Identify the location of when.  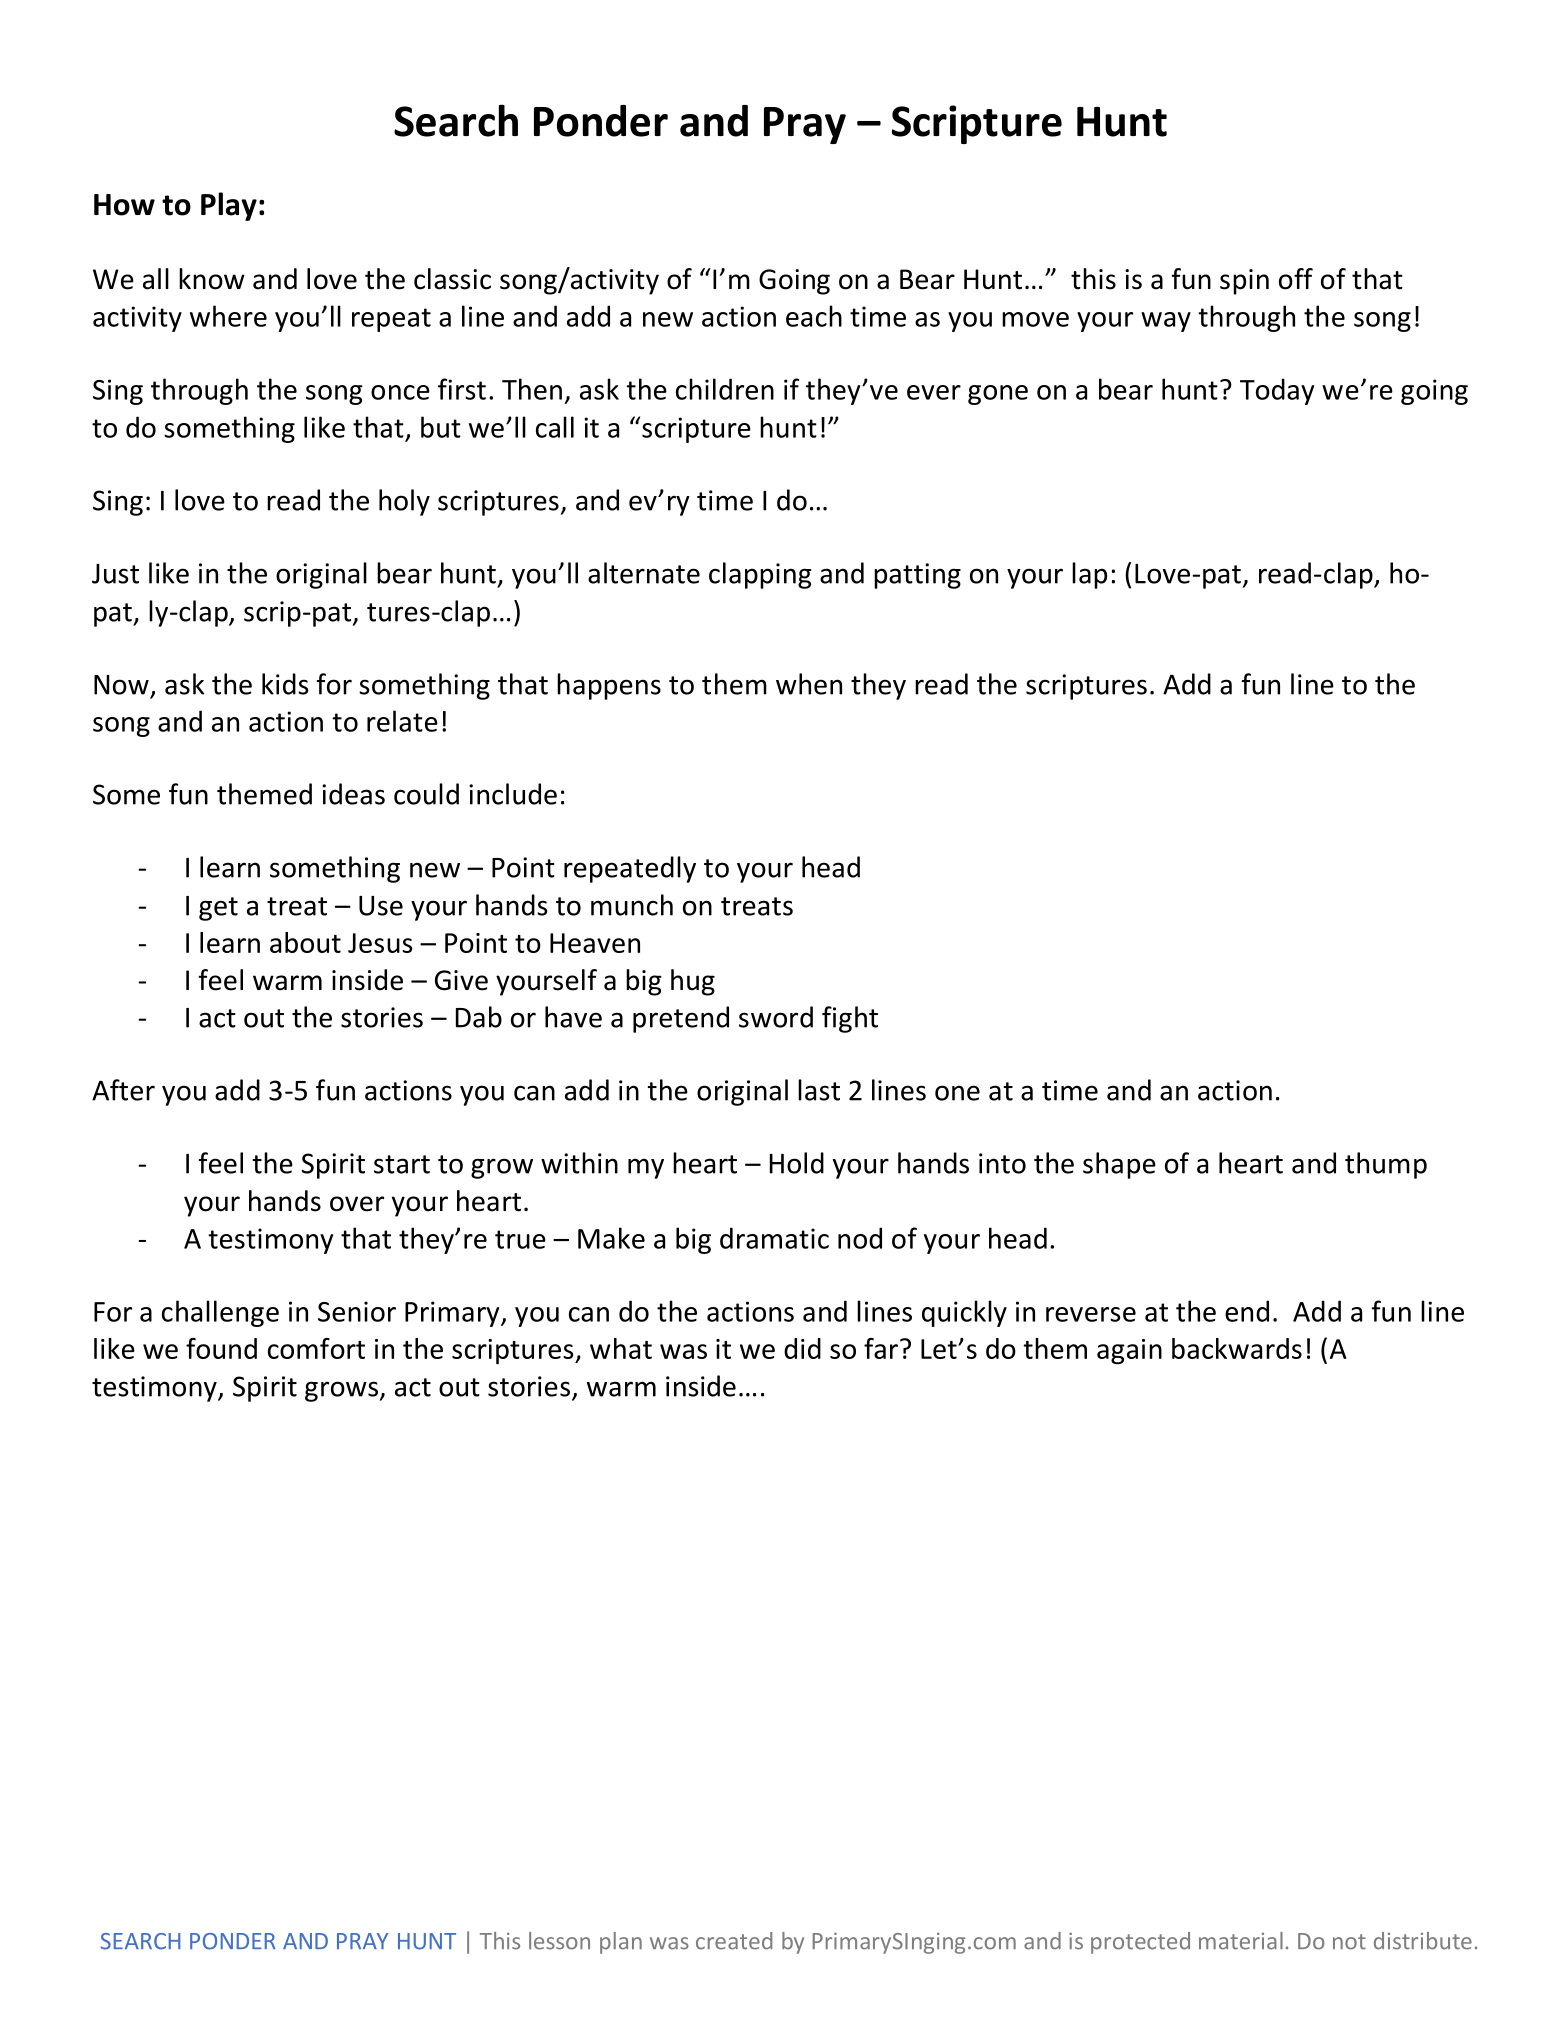
(809, 684).
